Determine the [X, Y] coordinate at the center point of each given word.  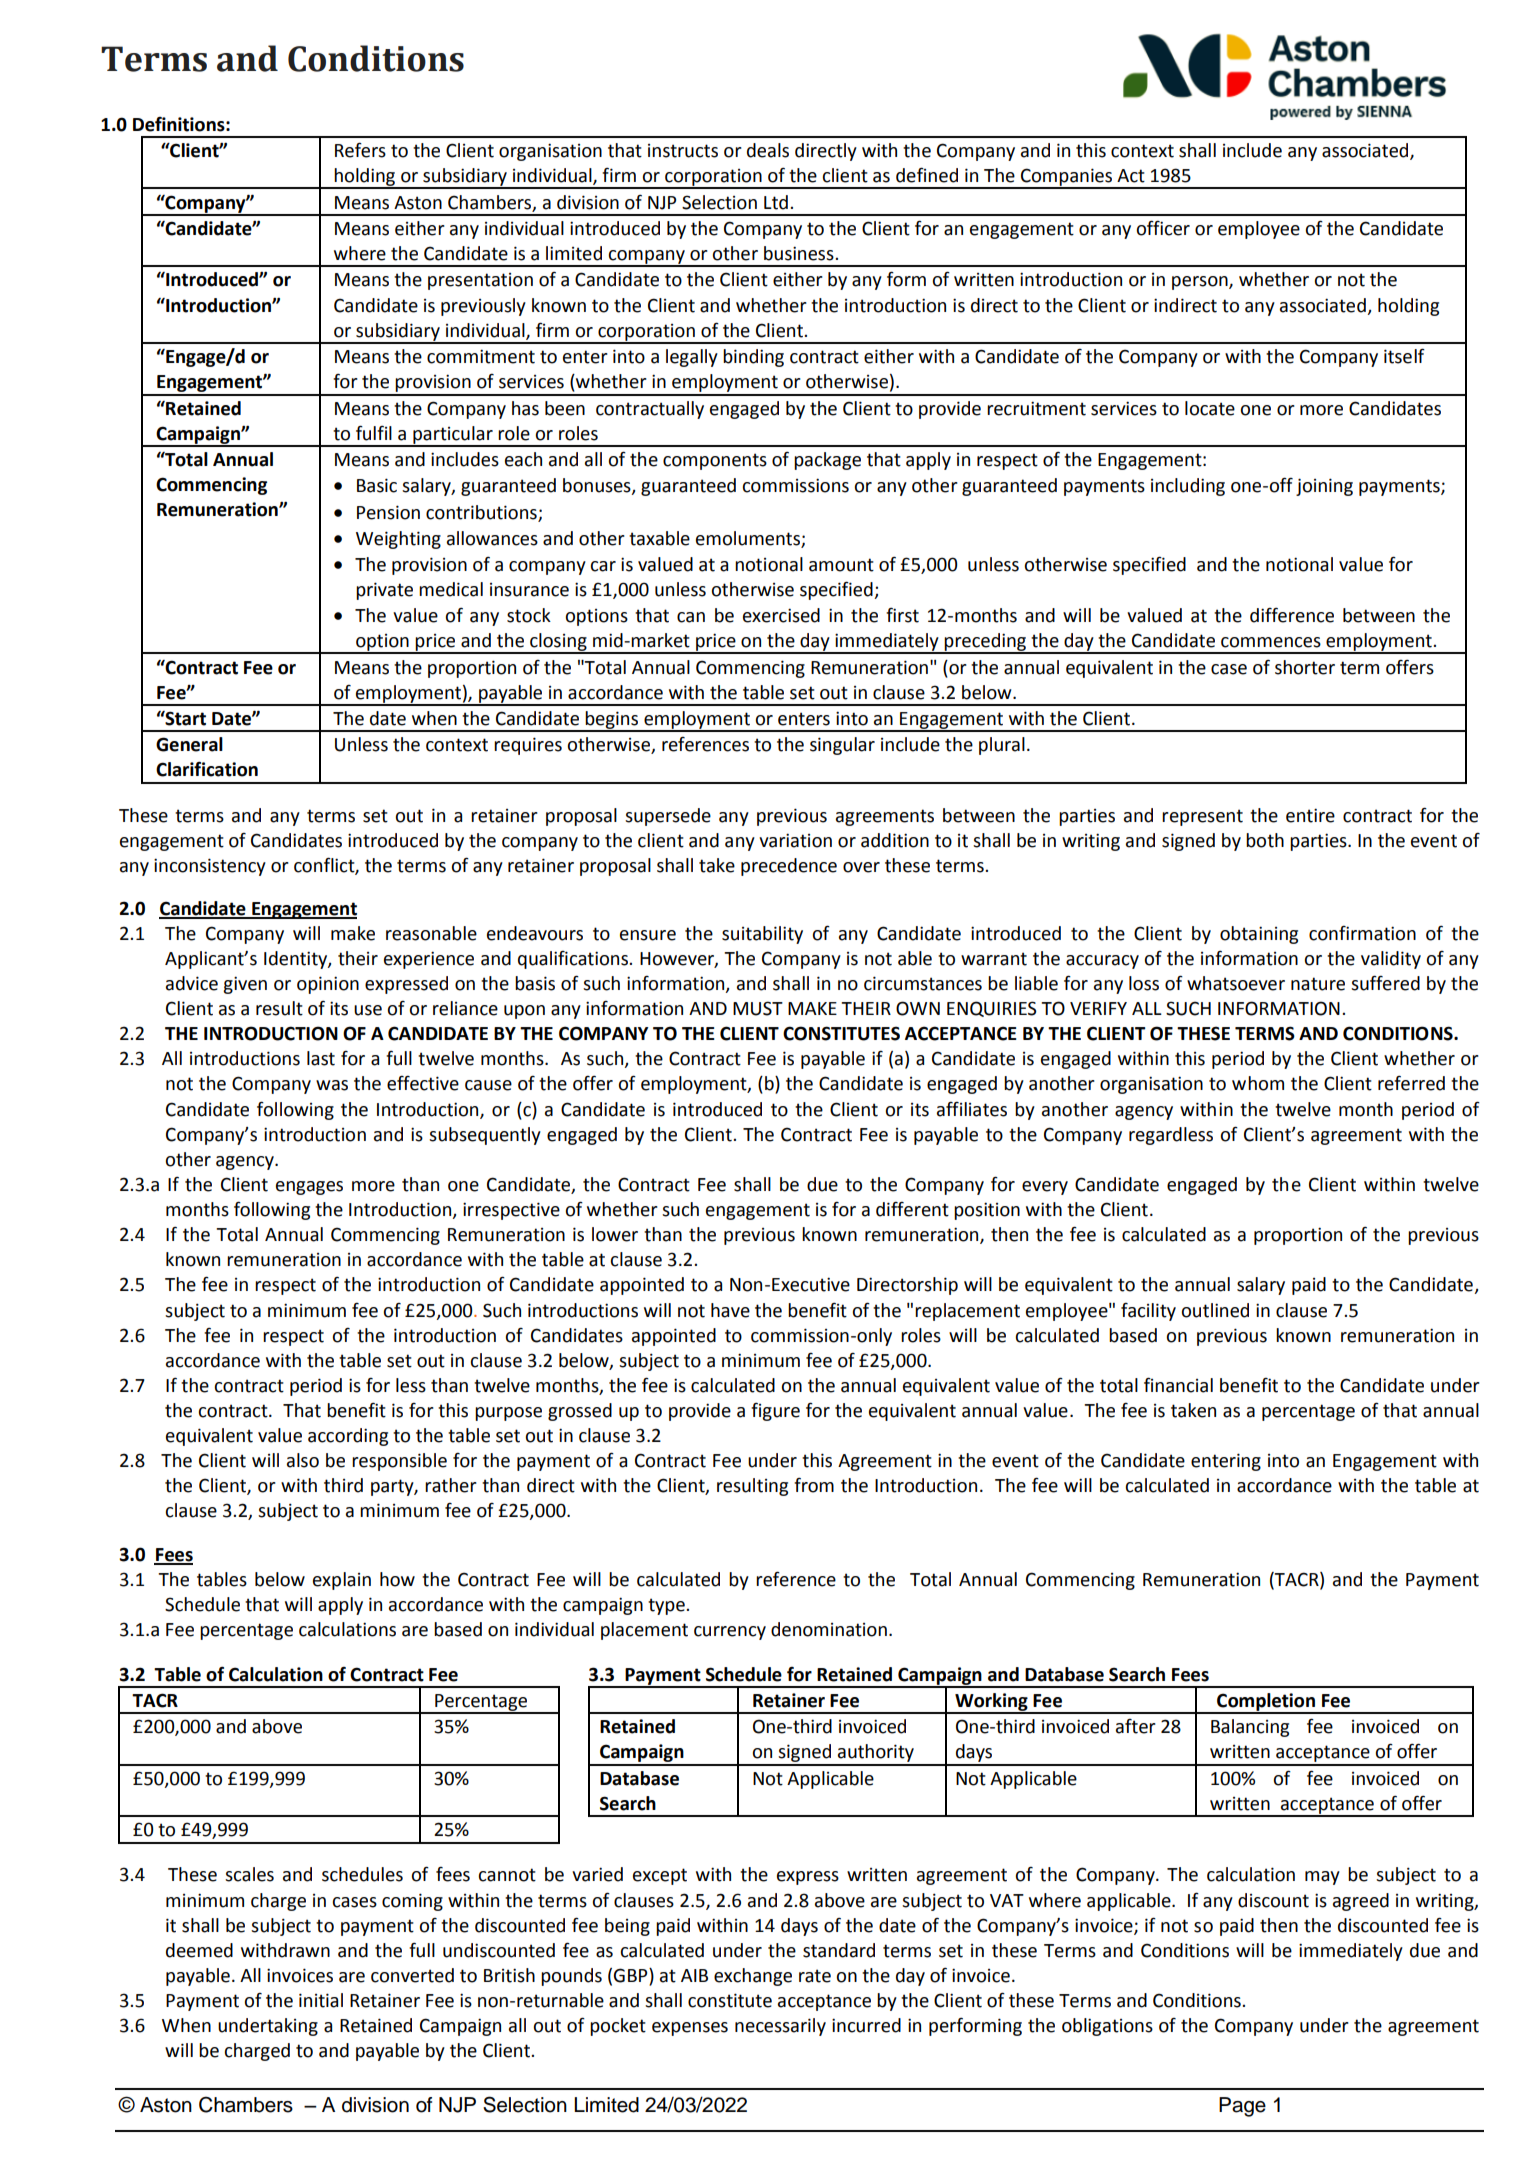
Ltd [776, 202]
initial [321, 2000]
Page [1242, 2107]
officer [1163, 228]
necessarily [780, 2027]
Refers [360, 150]
